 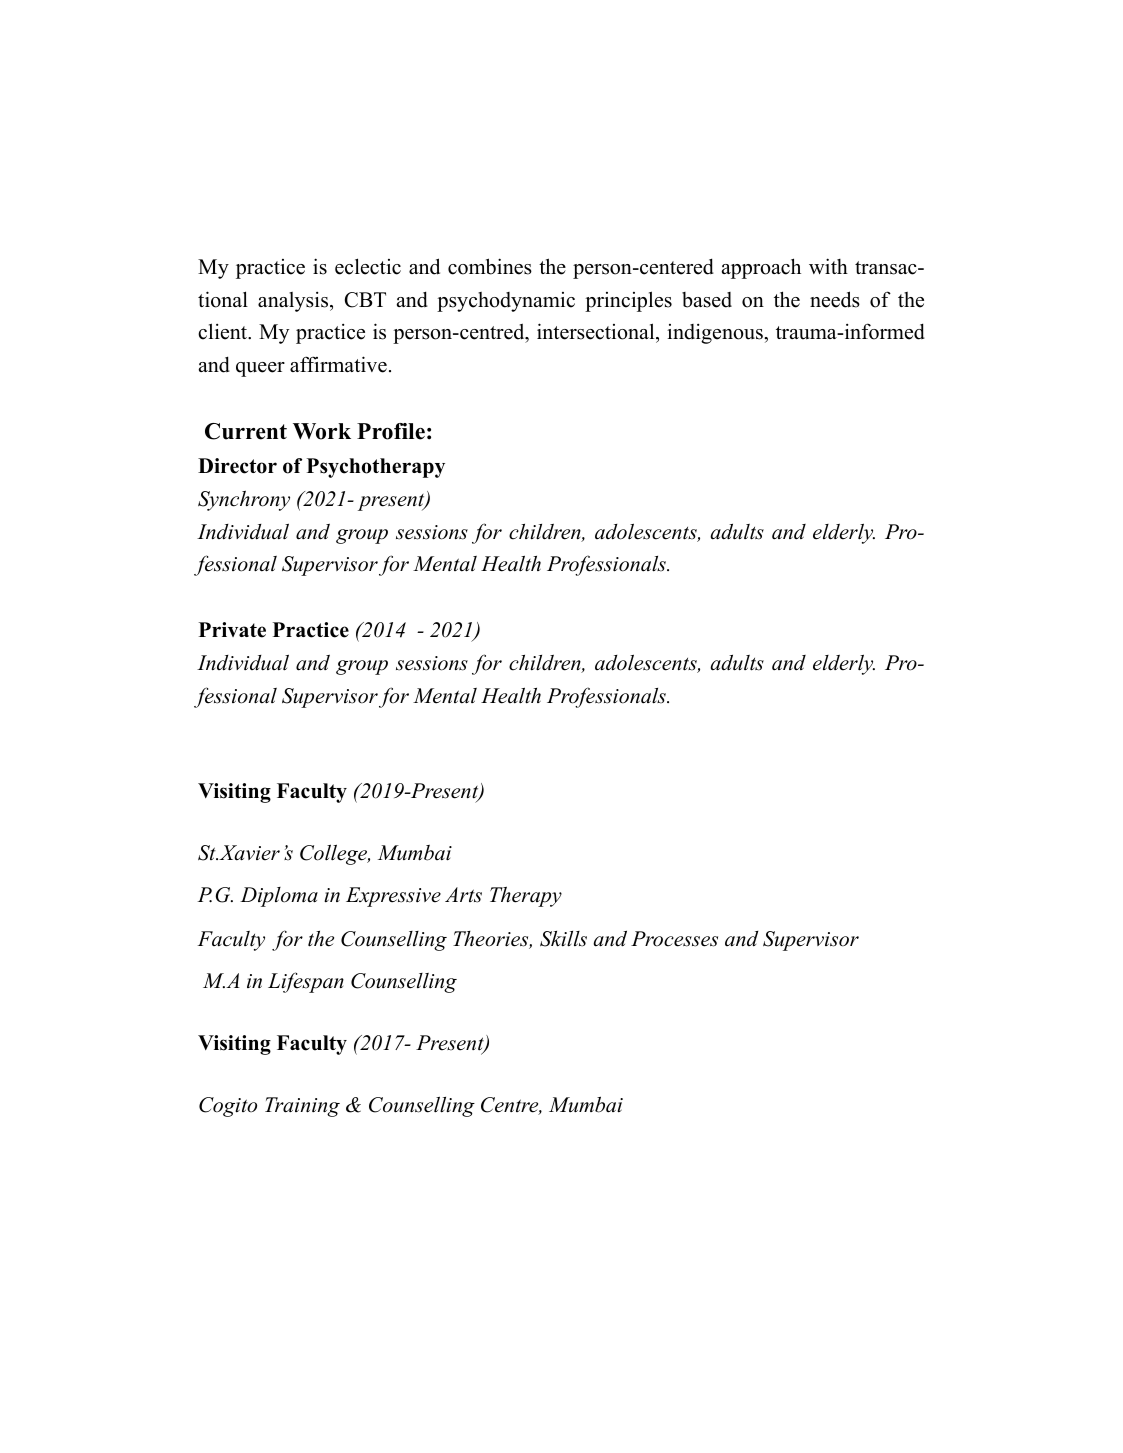 I want to click on Expressive, so click(x=393, y=897).
